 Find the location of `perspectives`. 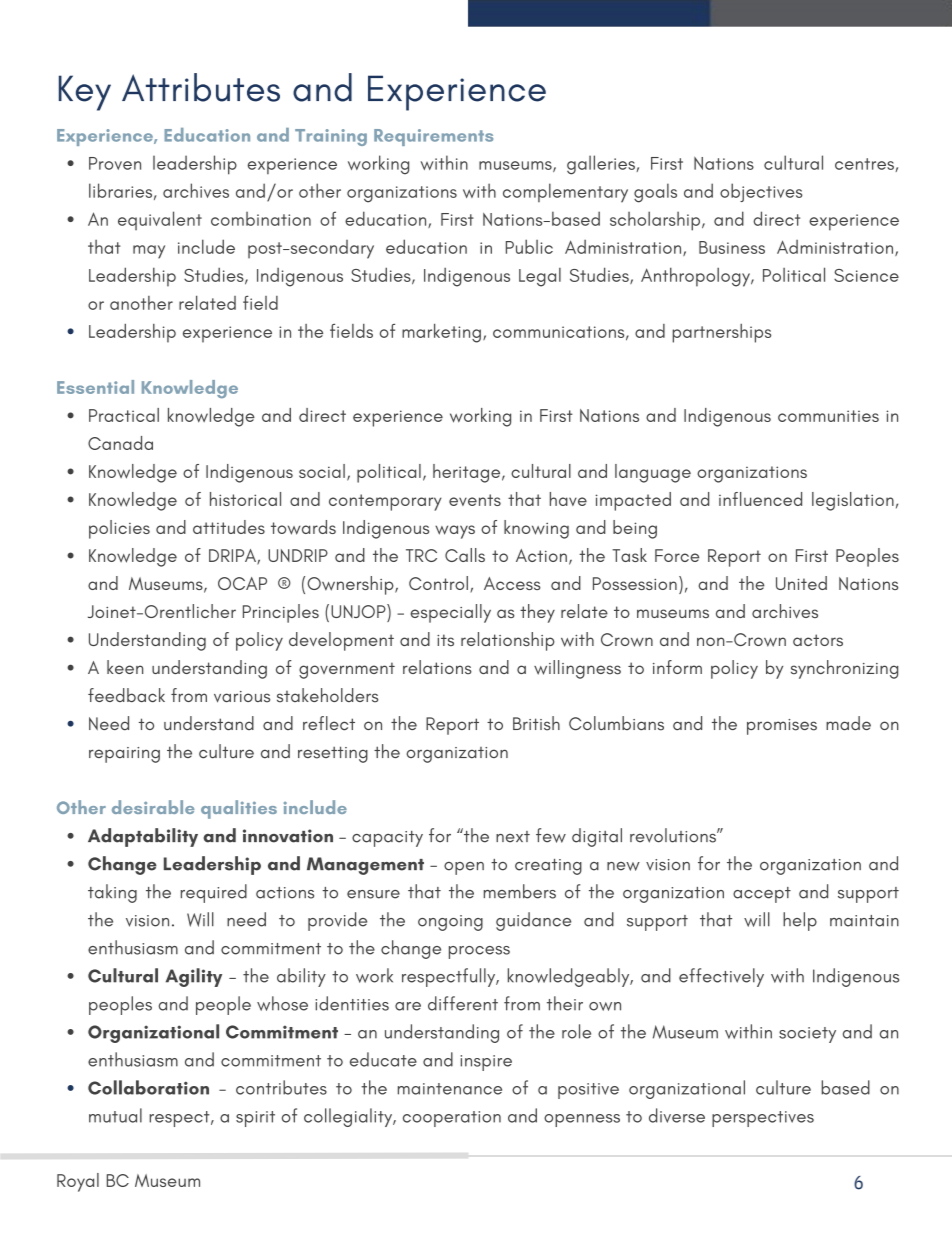

perspectives is located at coordinates (763, 1119).
